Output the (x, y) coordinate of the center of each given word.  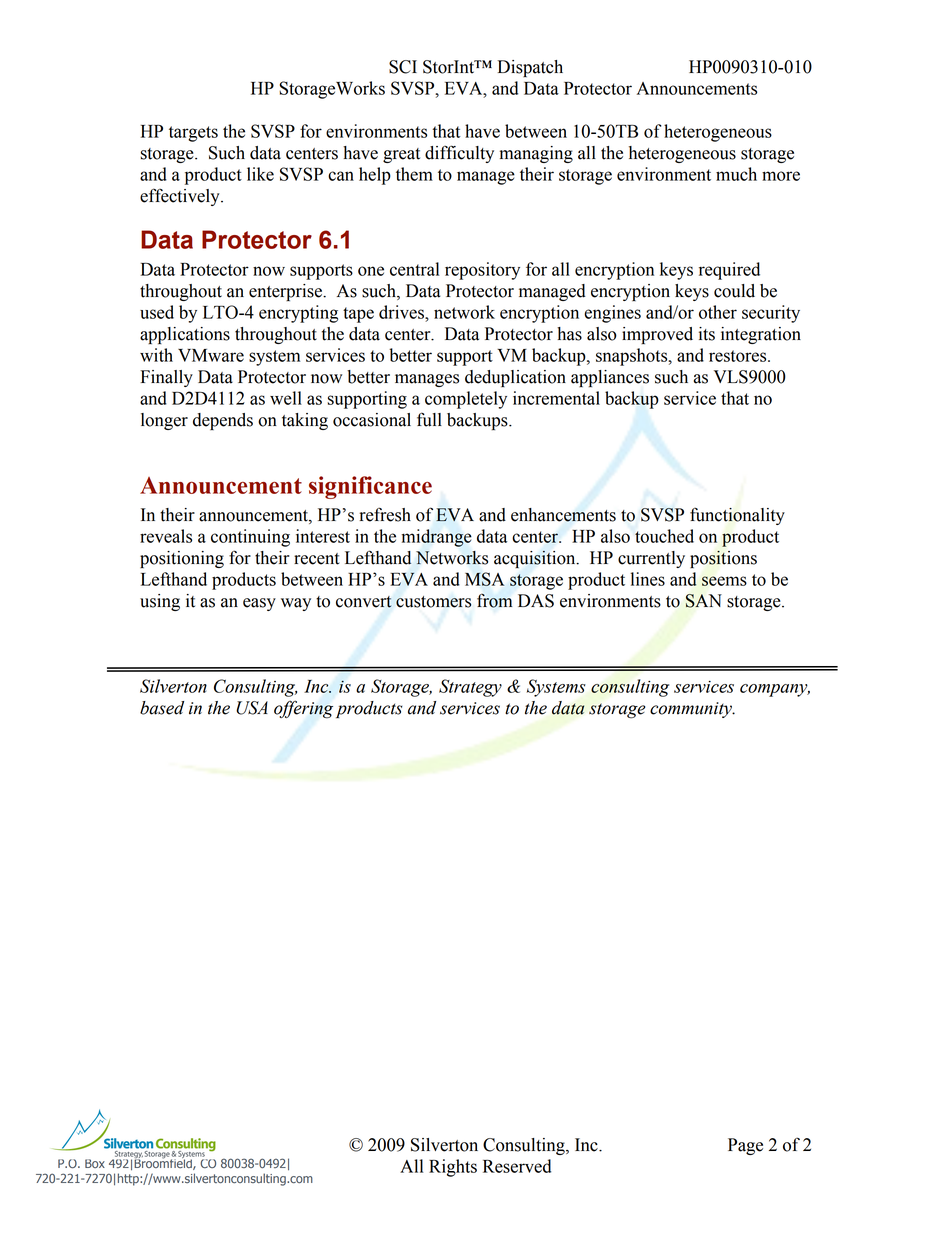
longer (164, 421)
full (429, 419)
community (692, 710)
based (162, 708)
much (736, 174)
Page (745, 1146)
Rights (453, 1168)
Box (95, 1163)
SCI (403, 67)
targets (193, 134)
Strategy (470, 688)
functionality (737, 516)
